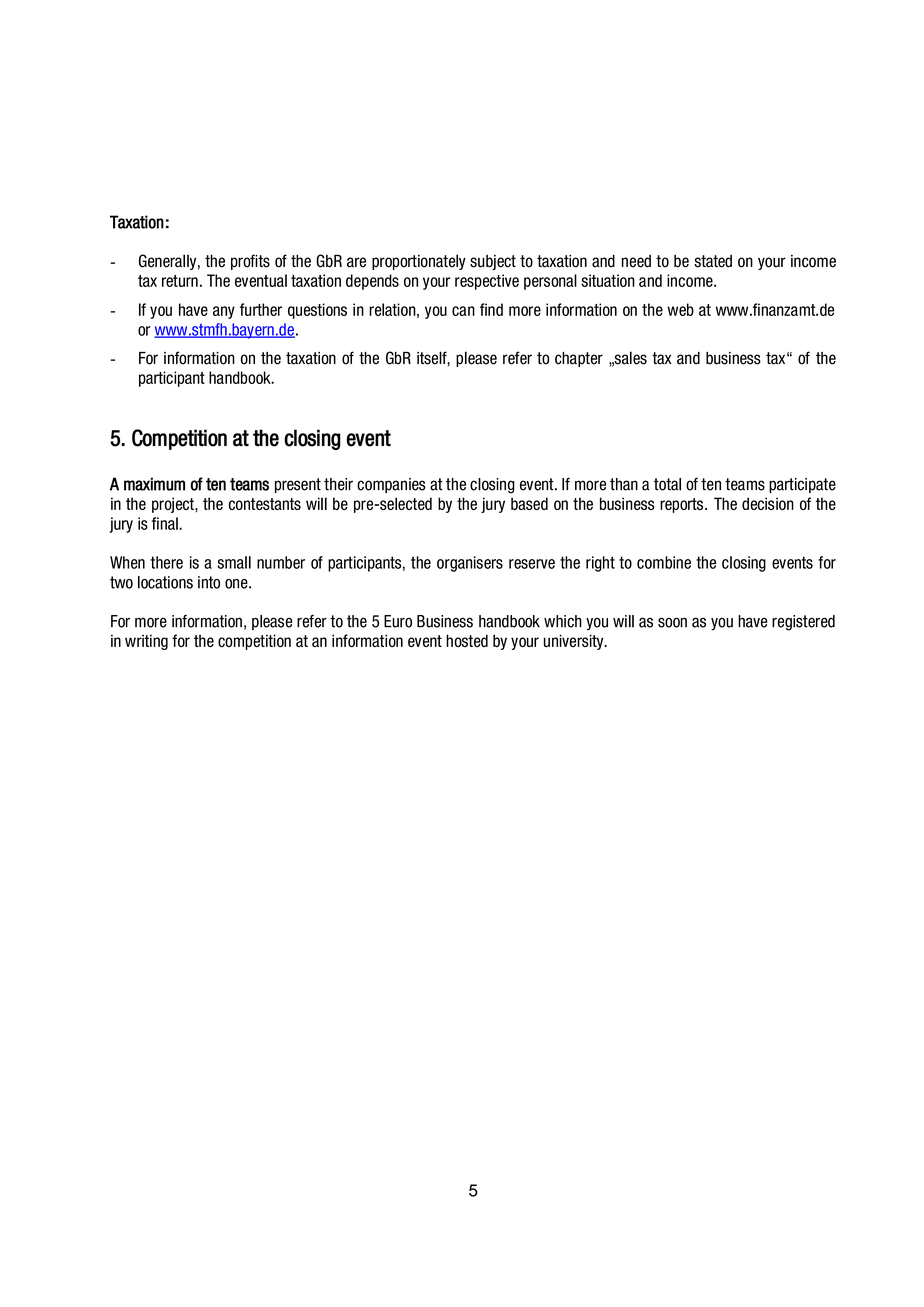  I want to click on companies, so click(391, 485).
